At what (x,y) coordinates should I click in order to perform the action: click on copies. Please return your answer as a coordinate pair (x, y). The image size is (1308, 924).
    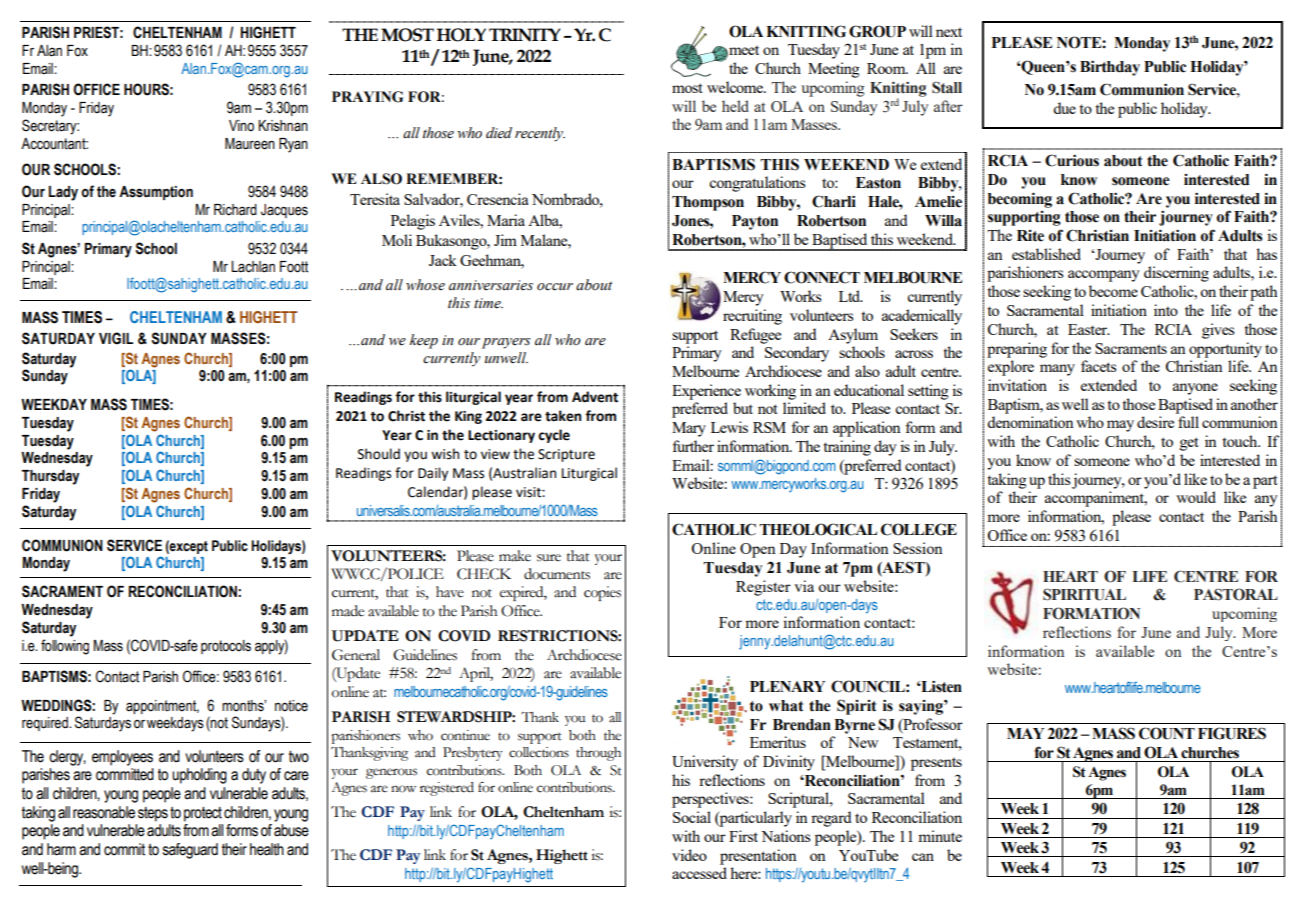
    Looking at the image, I should click on (602, 593).
